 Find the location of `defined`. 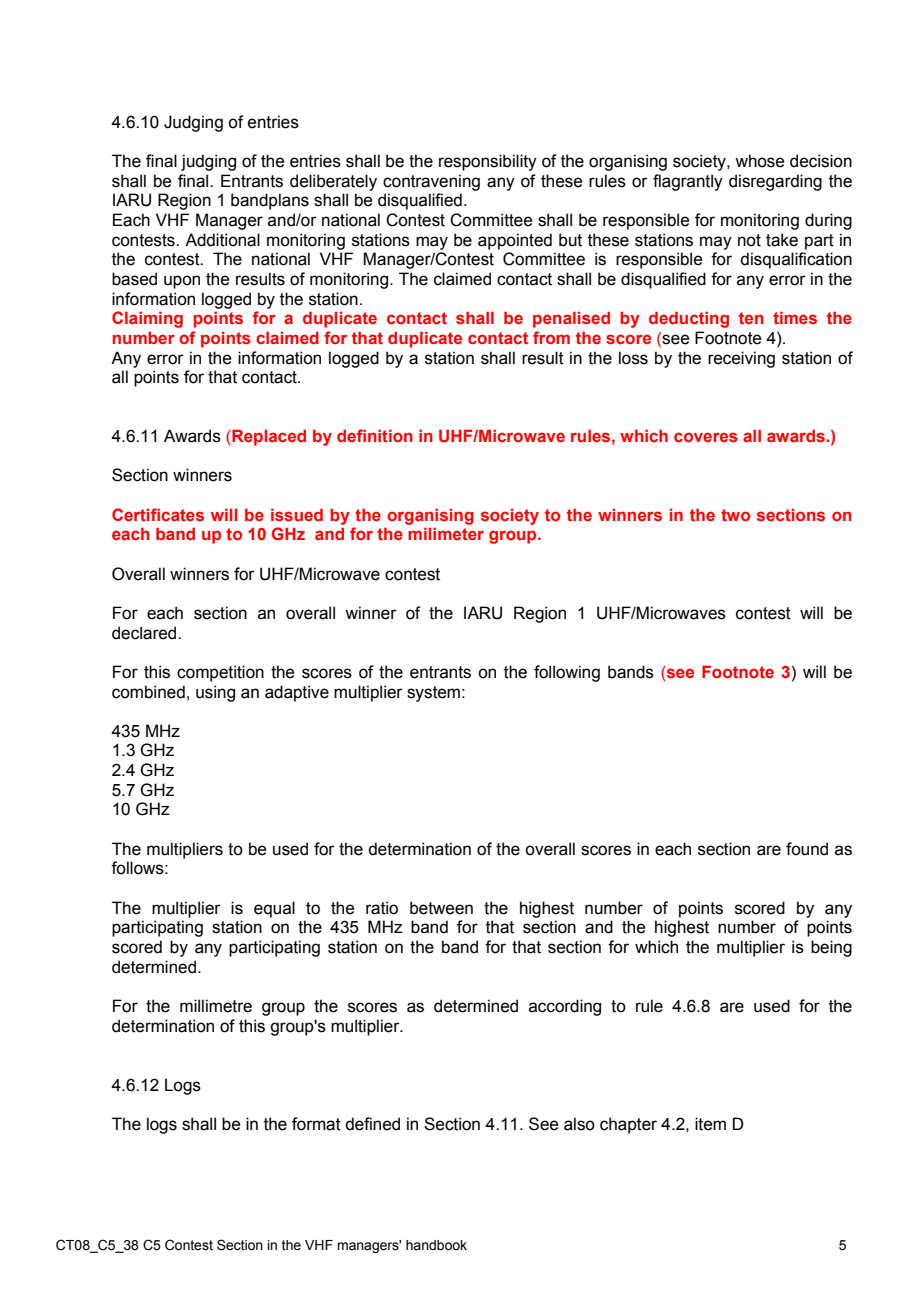

defined is located at coordinates (372, 1124).
